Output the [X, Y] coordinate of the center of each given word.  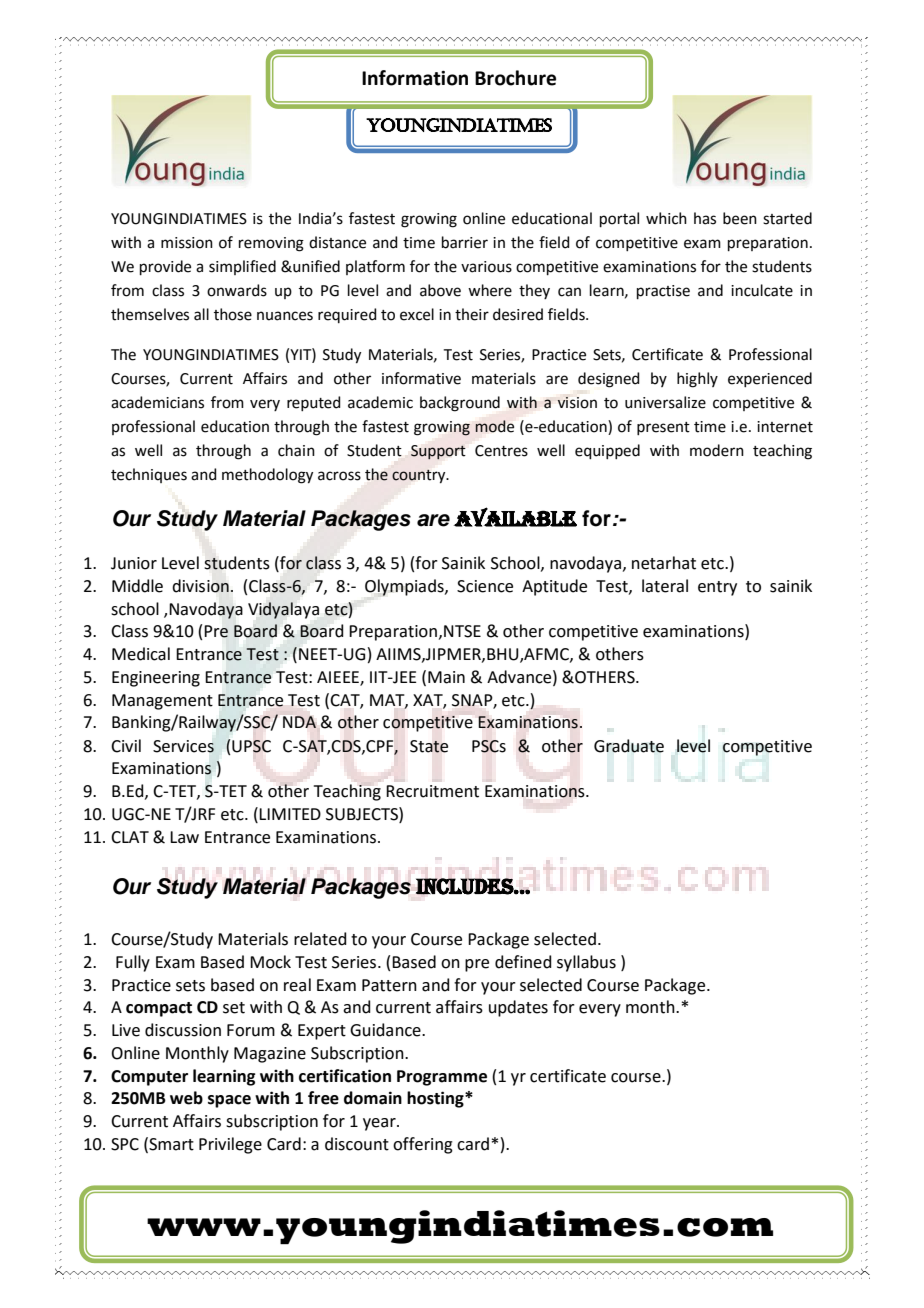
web [186, 1098]
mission [187, 243]
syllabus [586, 963]
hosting [436, 1099]
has [705, 218]
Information [415, 78]
